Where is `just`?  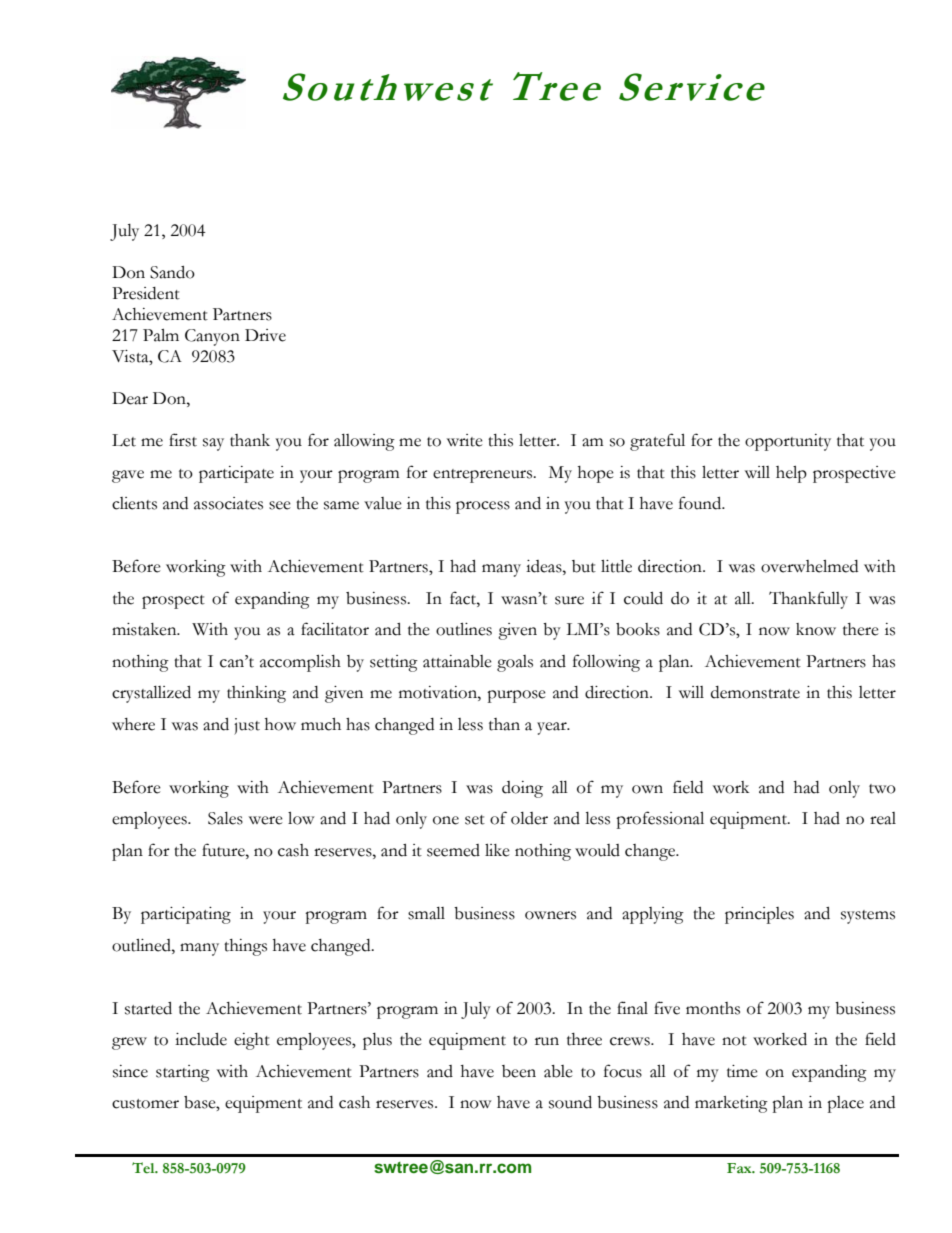
just is located at coordinates (247, 726).
